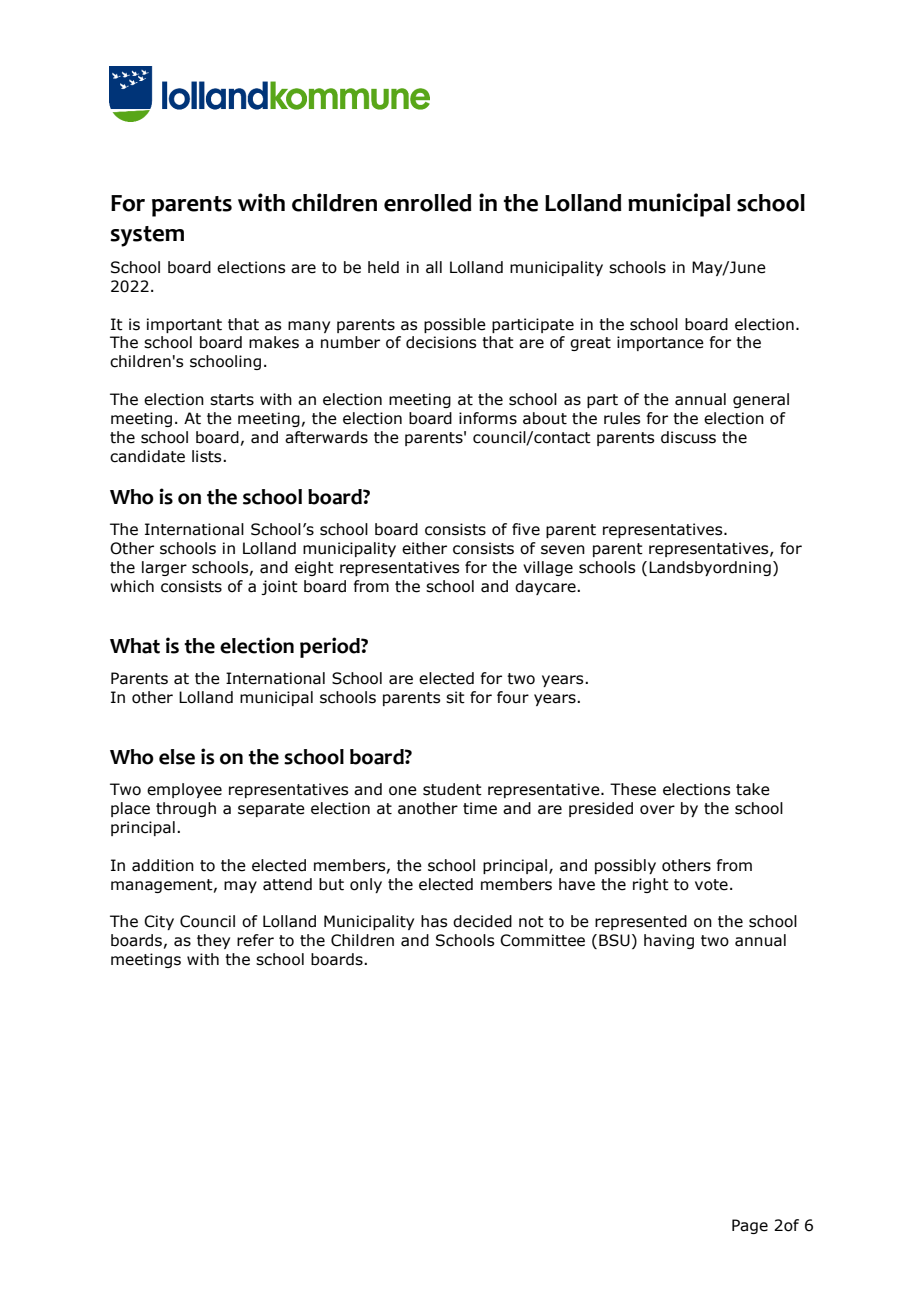  What do you see at coordinates (147, 236) in the screenshot?
I see `system` at bounding box center [147, 236].
